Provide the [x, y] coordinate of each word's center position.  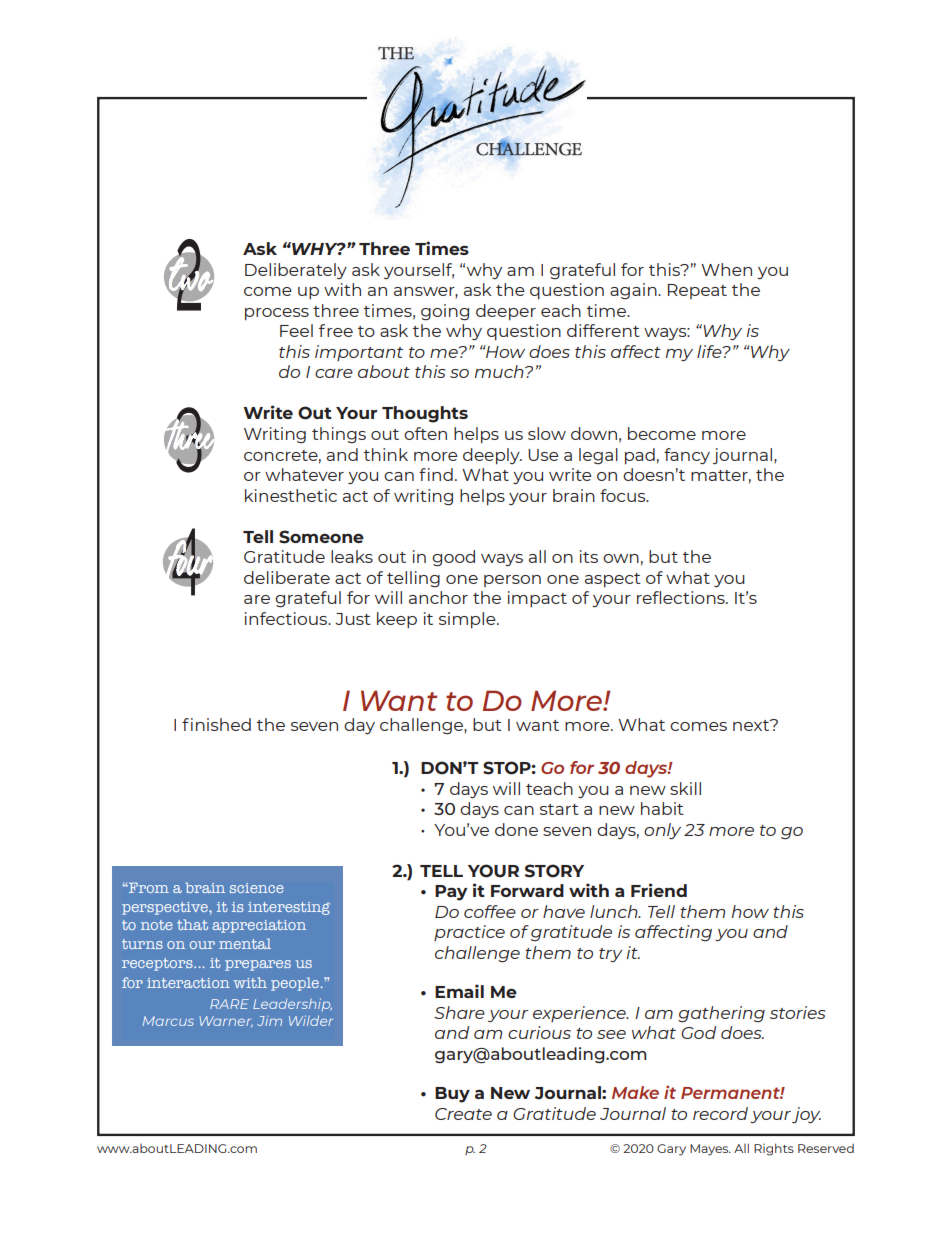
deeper [506, 312]
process [277, 314]
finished [216, 724]
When [726, 269]
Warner [226, 1022]
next [752, 725]
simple [468, 620]
